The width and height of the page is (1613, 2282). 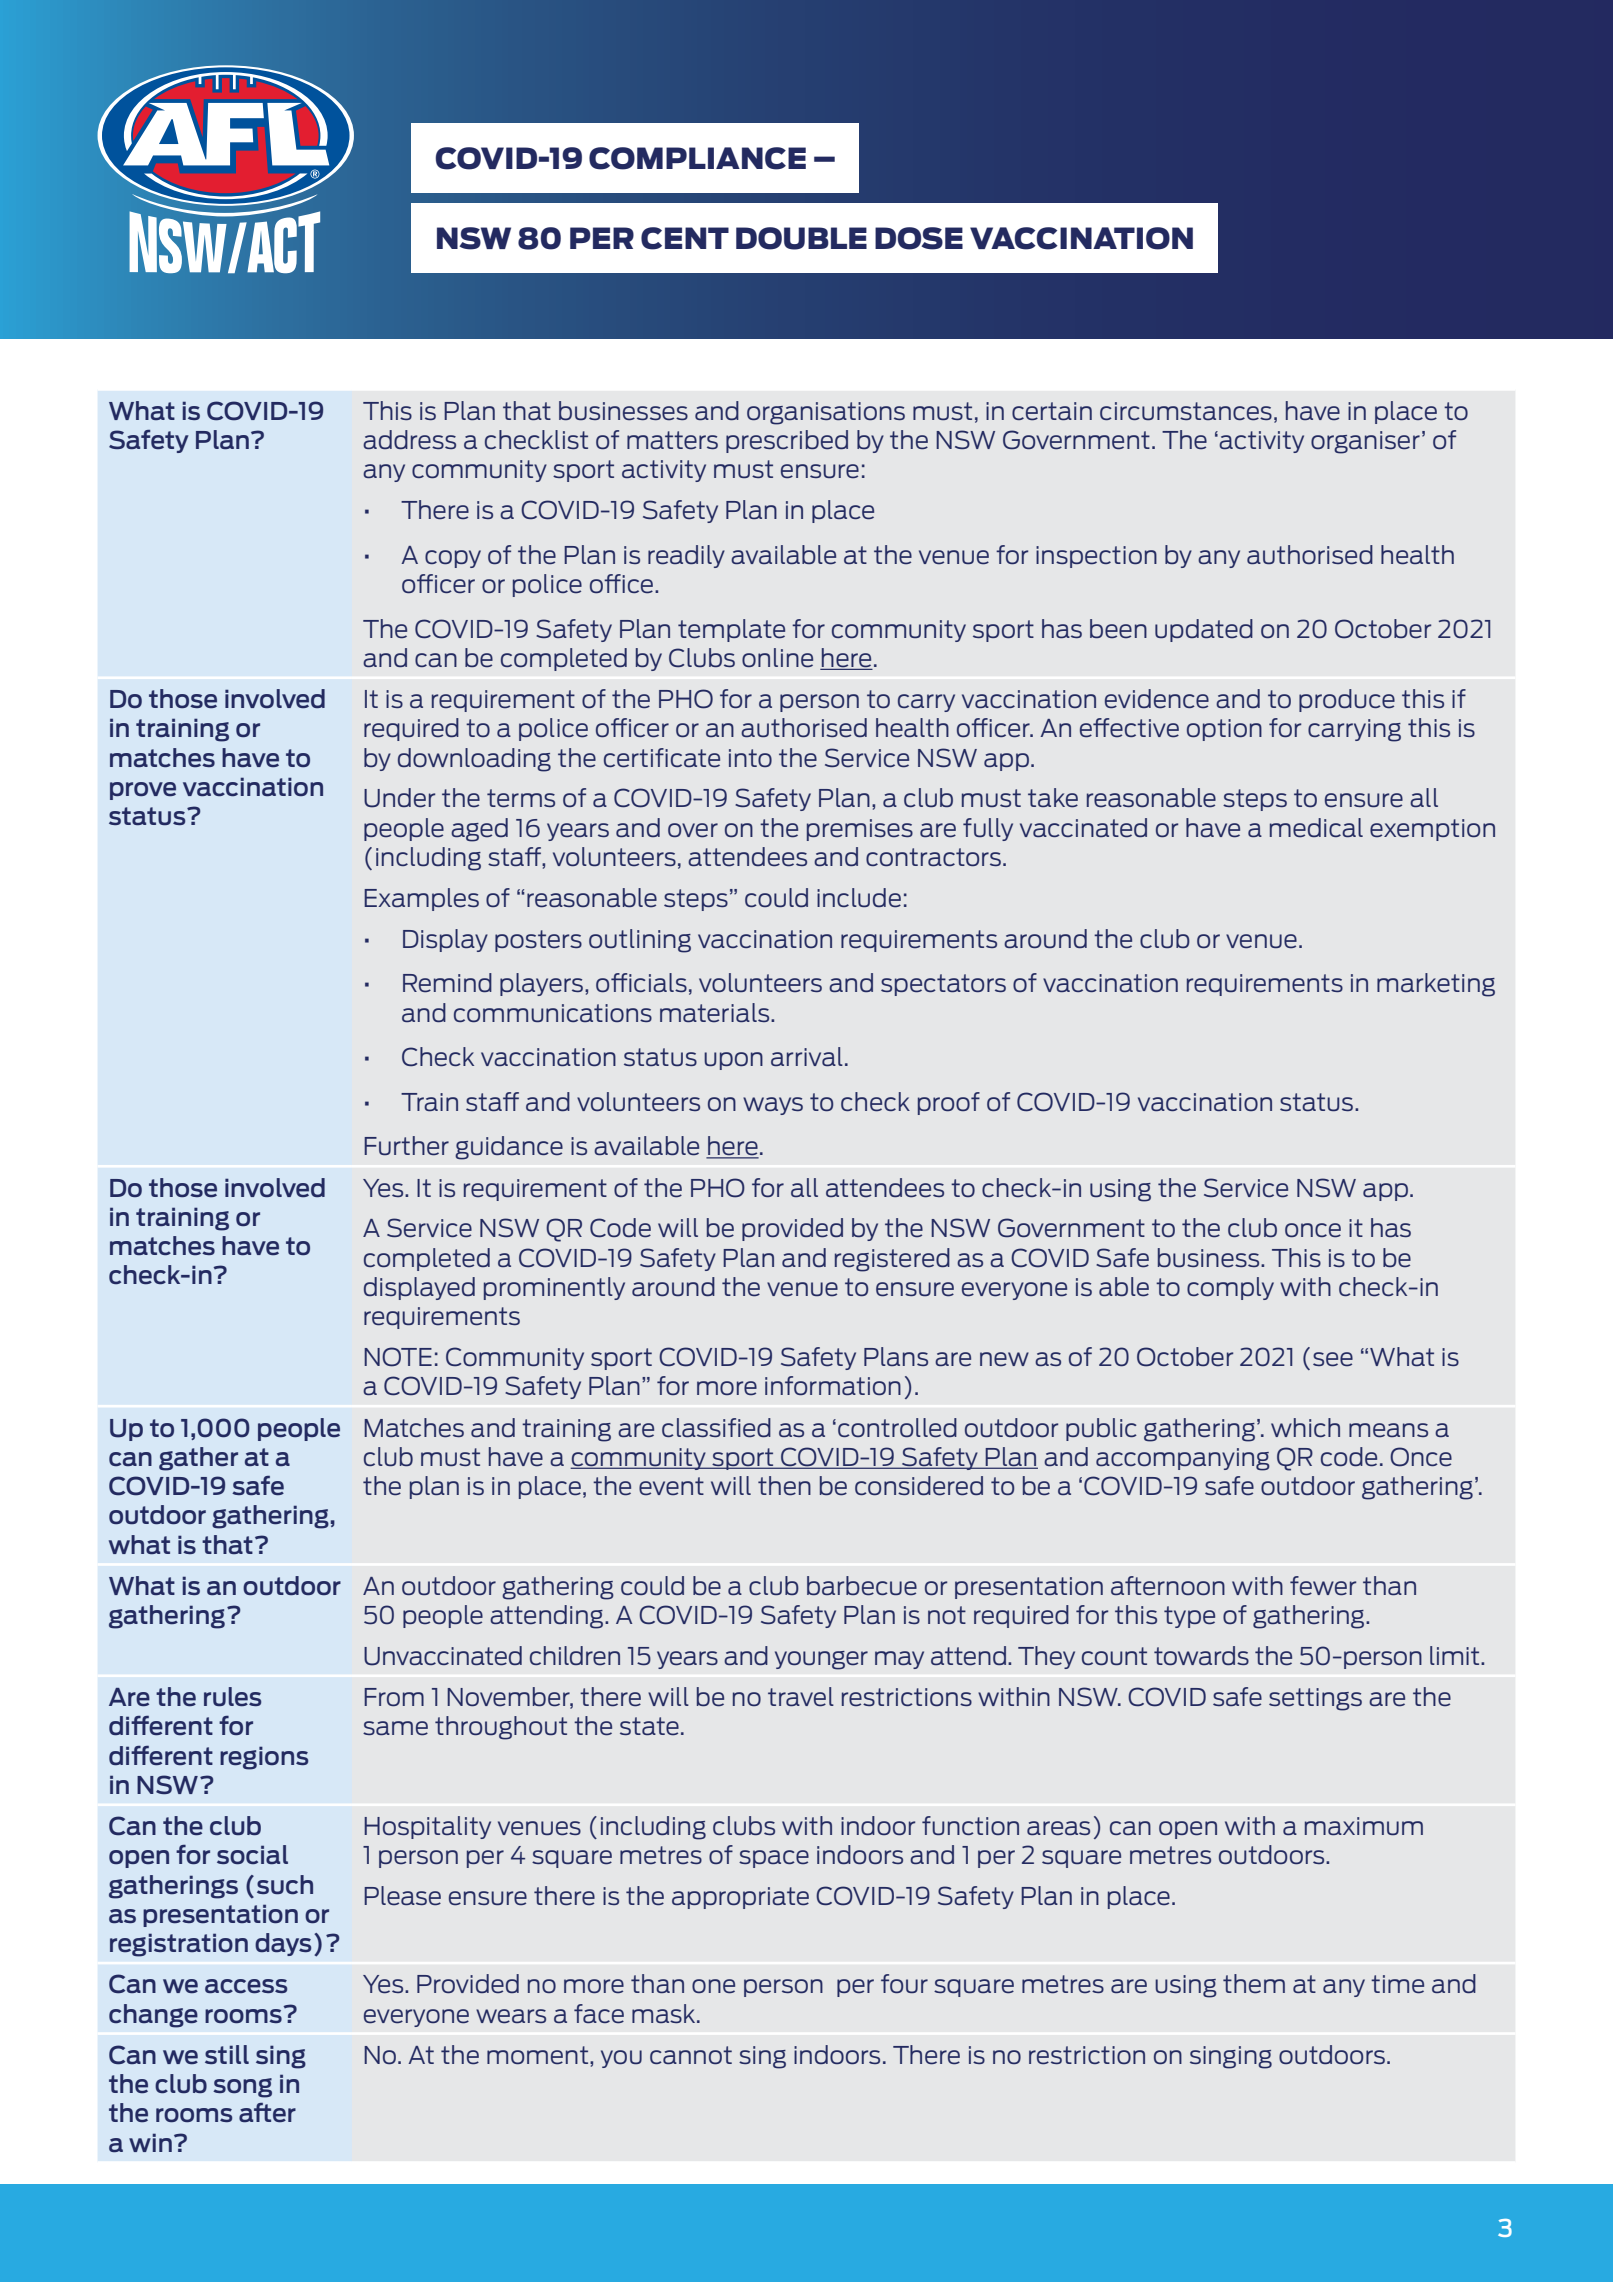 I want to click on song, so click(x=242, y=2088).
